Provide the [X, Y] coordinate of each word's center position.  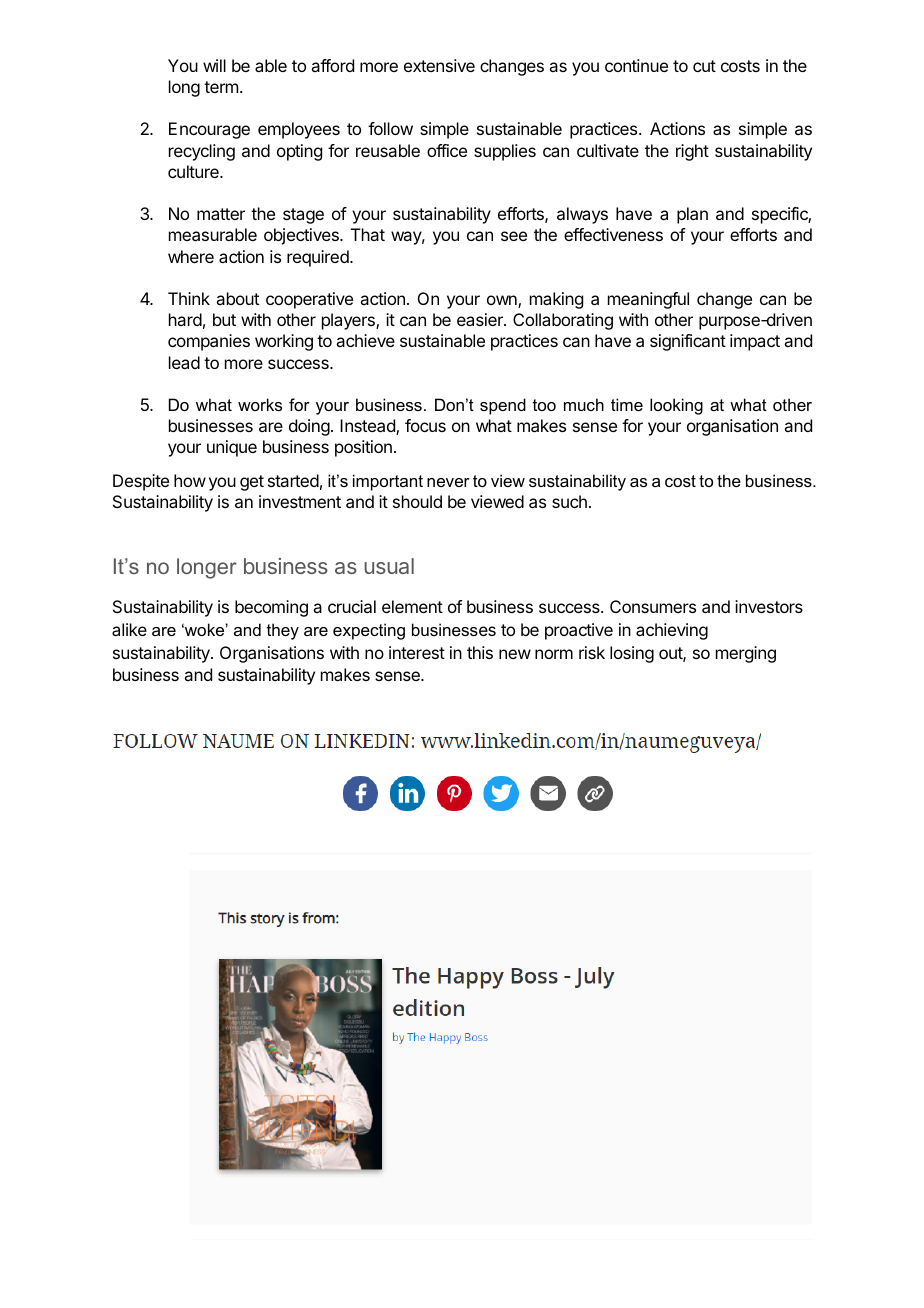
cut [704, 66]
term [221, 87]
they [283, 631]
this [480, 652]
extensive [439, 65]
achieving [672, 631]
